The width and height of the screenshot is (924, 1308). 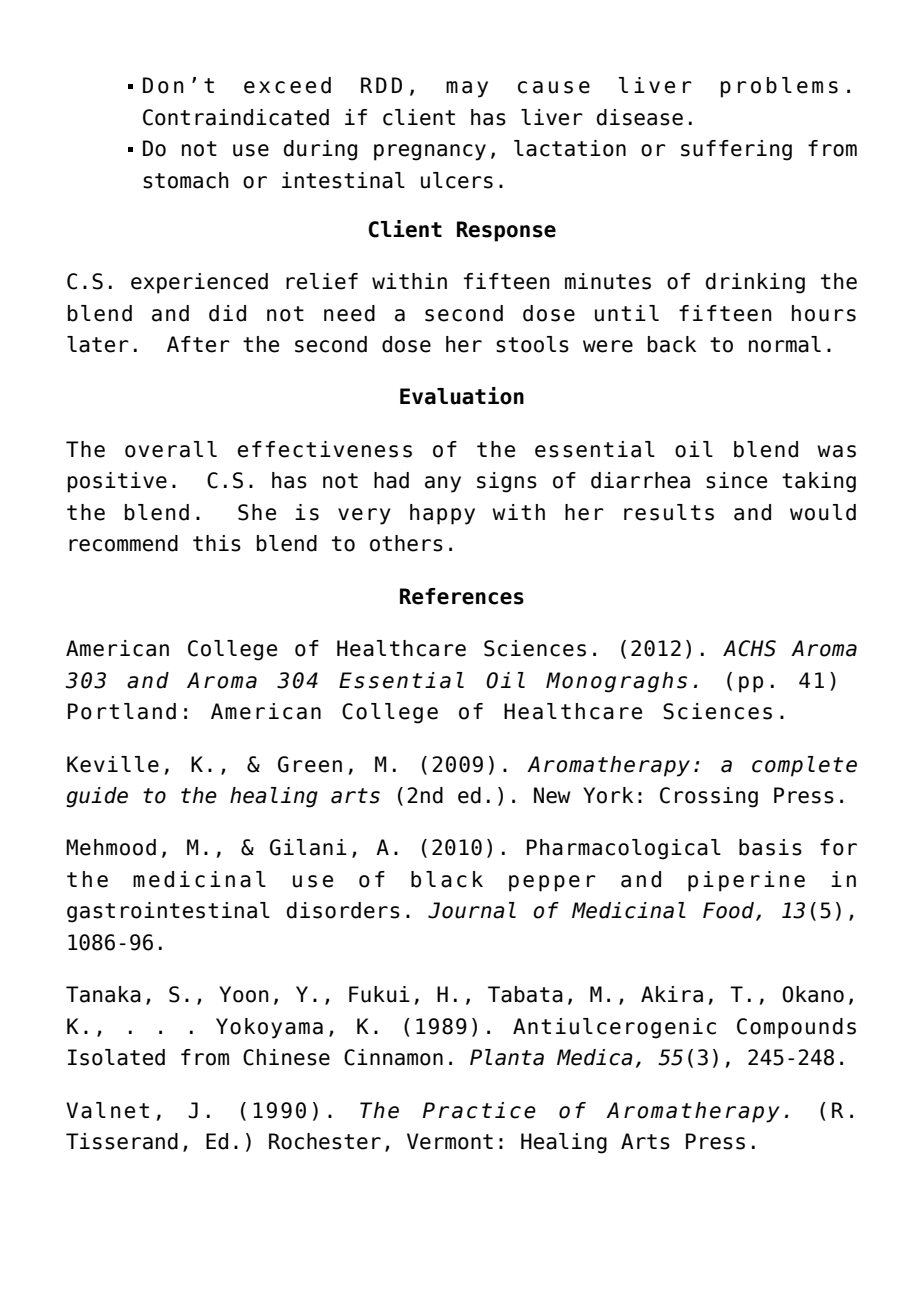 What do you see at coordinates (116, 1057) in the screenshot?
I see `Isolated` at bounding box center [116, 1057].
